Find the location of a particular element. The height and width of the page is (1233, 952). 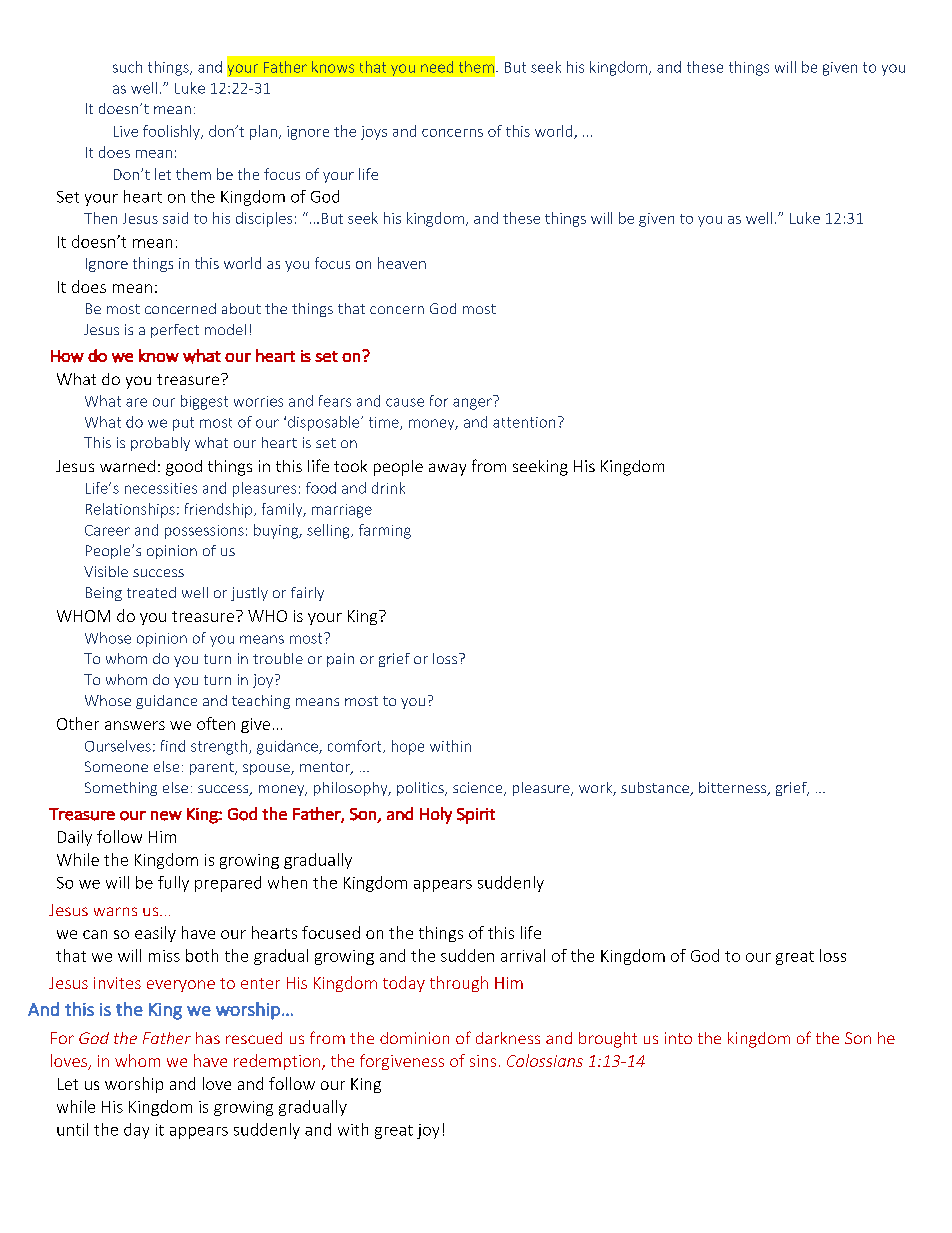

need is located at coordinates (437, 67).
